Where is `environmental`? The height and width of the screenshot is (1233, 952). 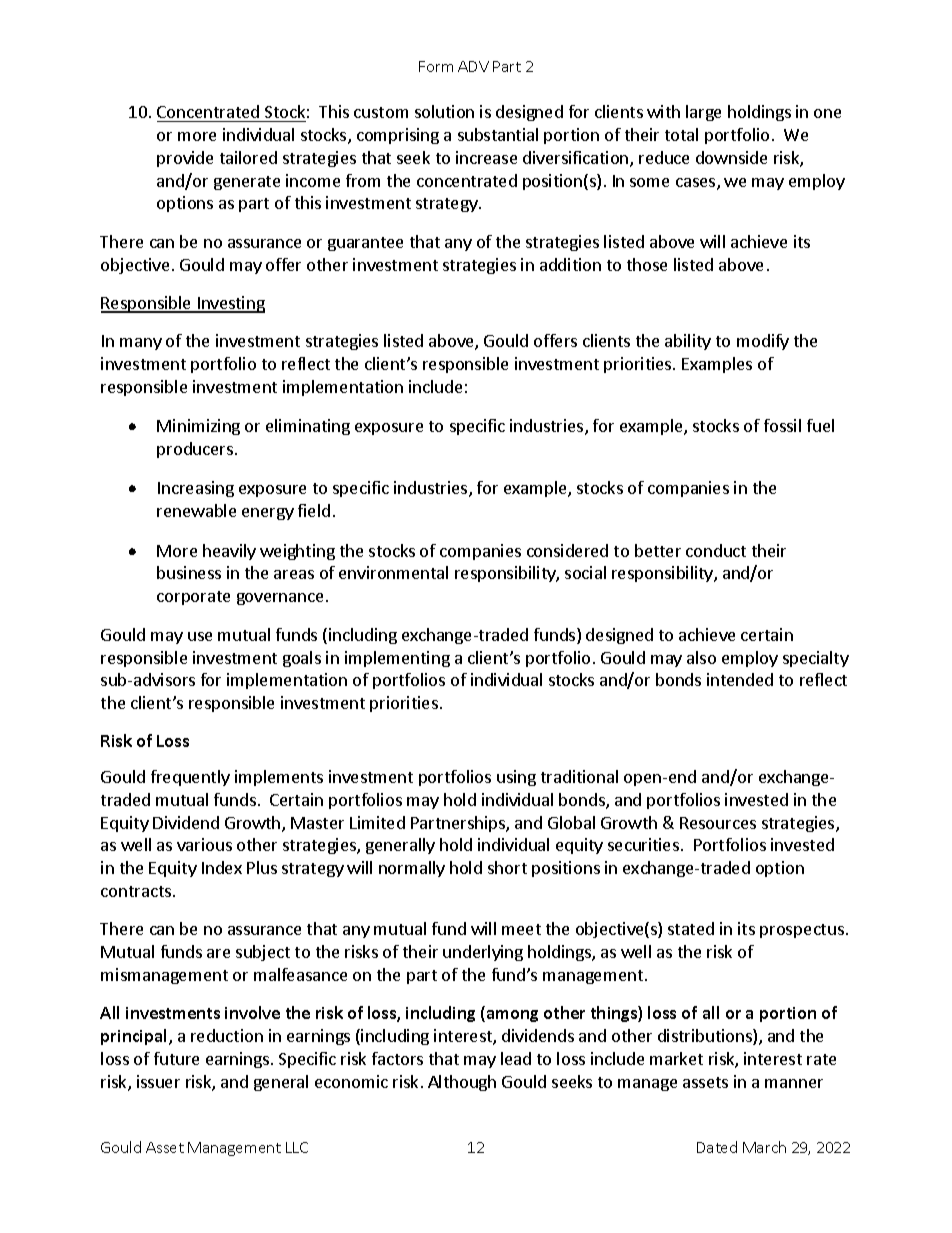 environmental is located at coordinates (393, 572).
